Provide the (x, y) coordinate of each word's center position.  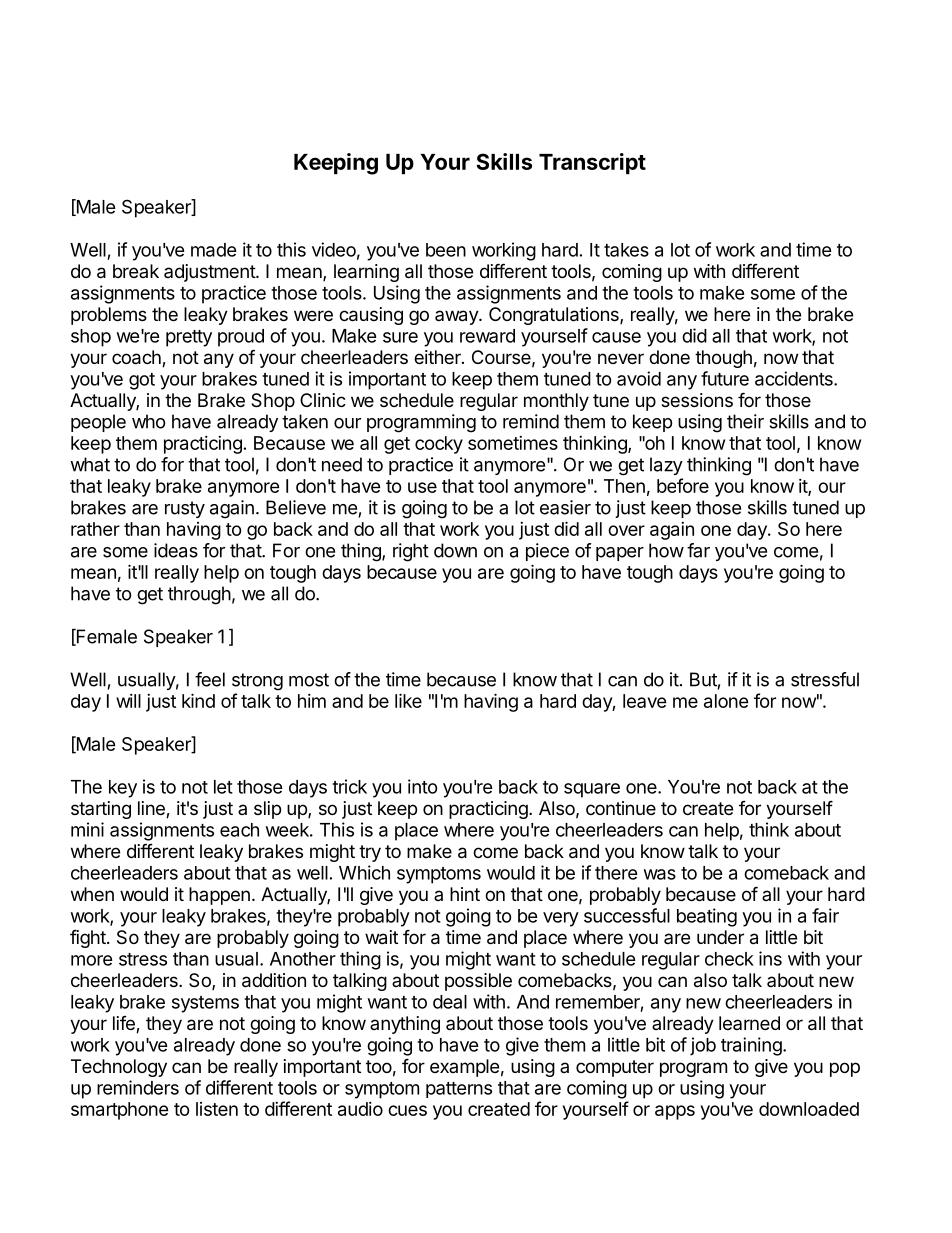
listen (217, 1109)
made (214, 250)
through (199, 595)
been (446, 250)
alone (726, 701)
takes (626, 250)
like (408, 700)
